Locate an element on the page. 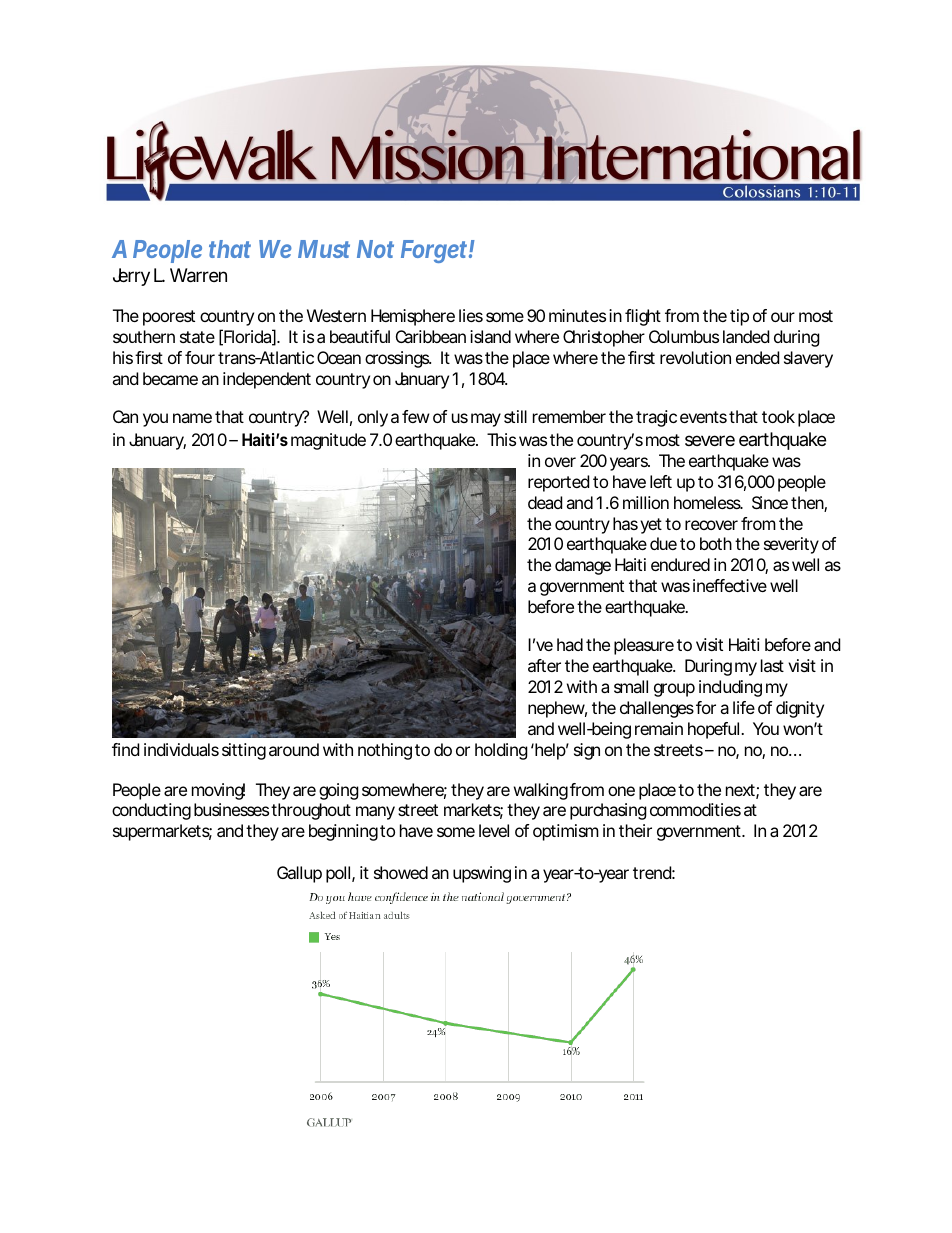  Warren is located at coordinates (198, 275).
